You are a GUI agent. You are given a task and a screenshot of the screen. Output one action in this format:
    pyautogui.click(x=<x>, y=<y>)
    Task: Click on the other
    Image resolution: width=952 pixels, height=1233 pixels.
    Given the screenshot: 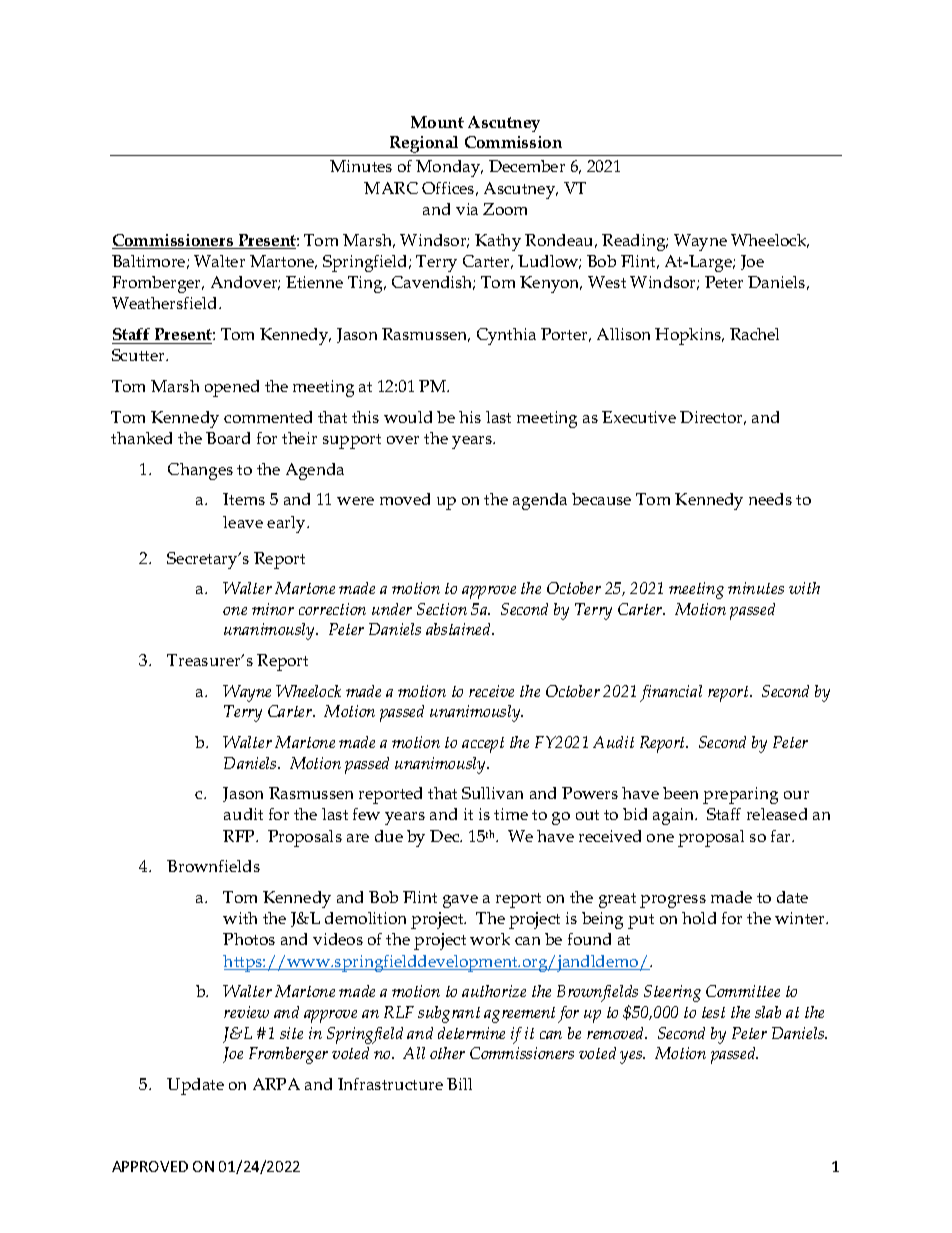 What is the action you would take?
    pyautogui.click(x=447, y=1053)
